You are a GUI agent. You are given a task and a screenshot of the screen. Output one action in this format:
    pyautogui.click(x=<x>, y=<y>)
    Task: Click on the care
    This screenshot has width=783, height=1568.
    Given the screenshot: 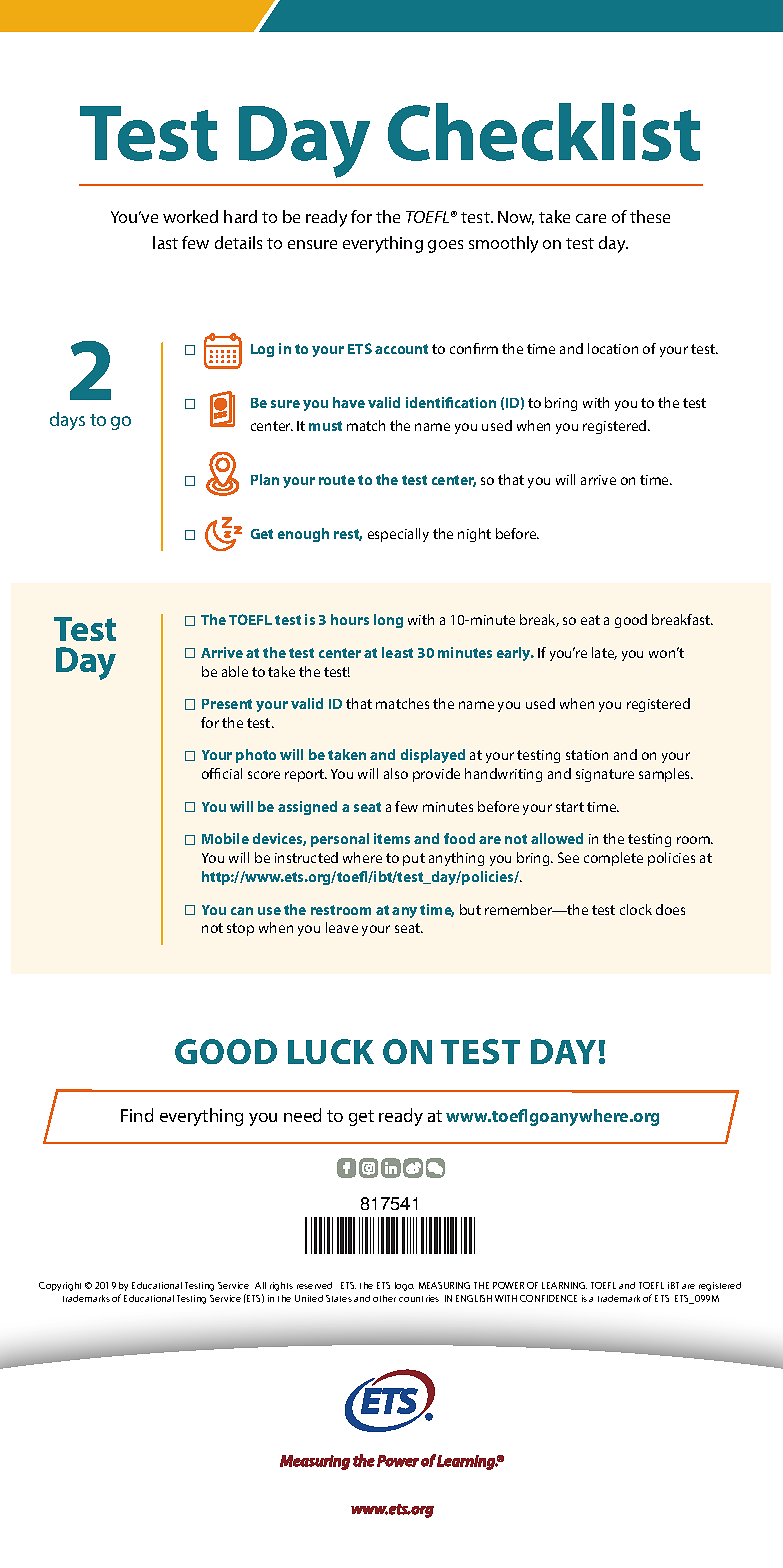 What is the action you would take?
    pyautogui.click(x=591, y=218)
